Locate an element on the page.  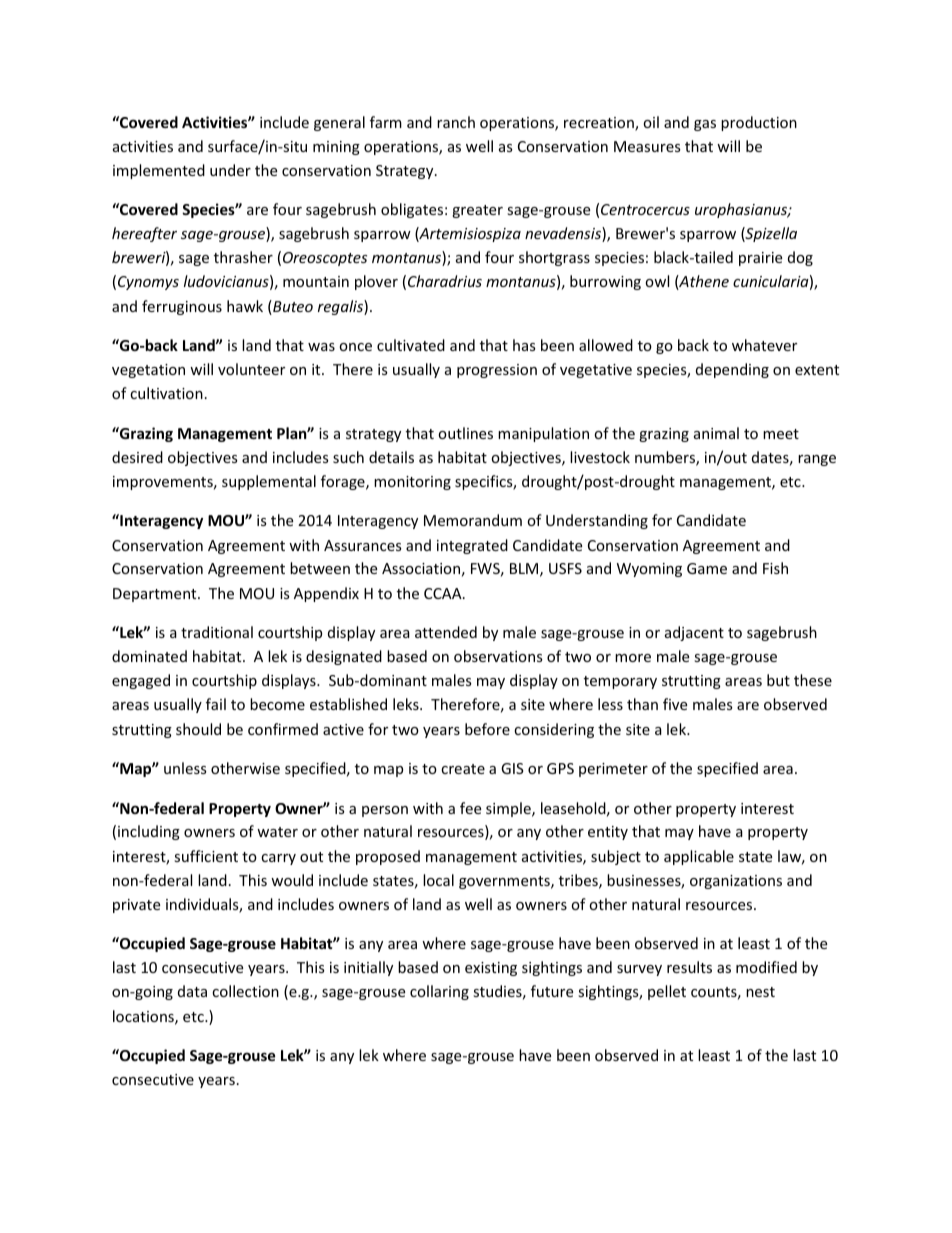
should is located at coordinates (198, 729).
